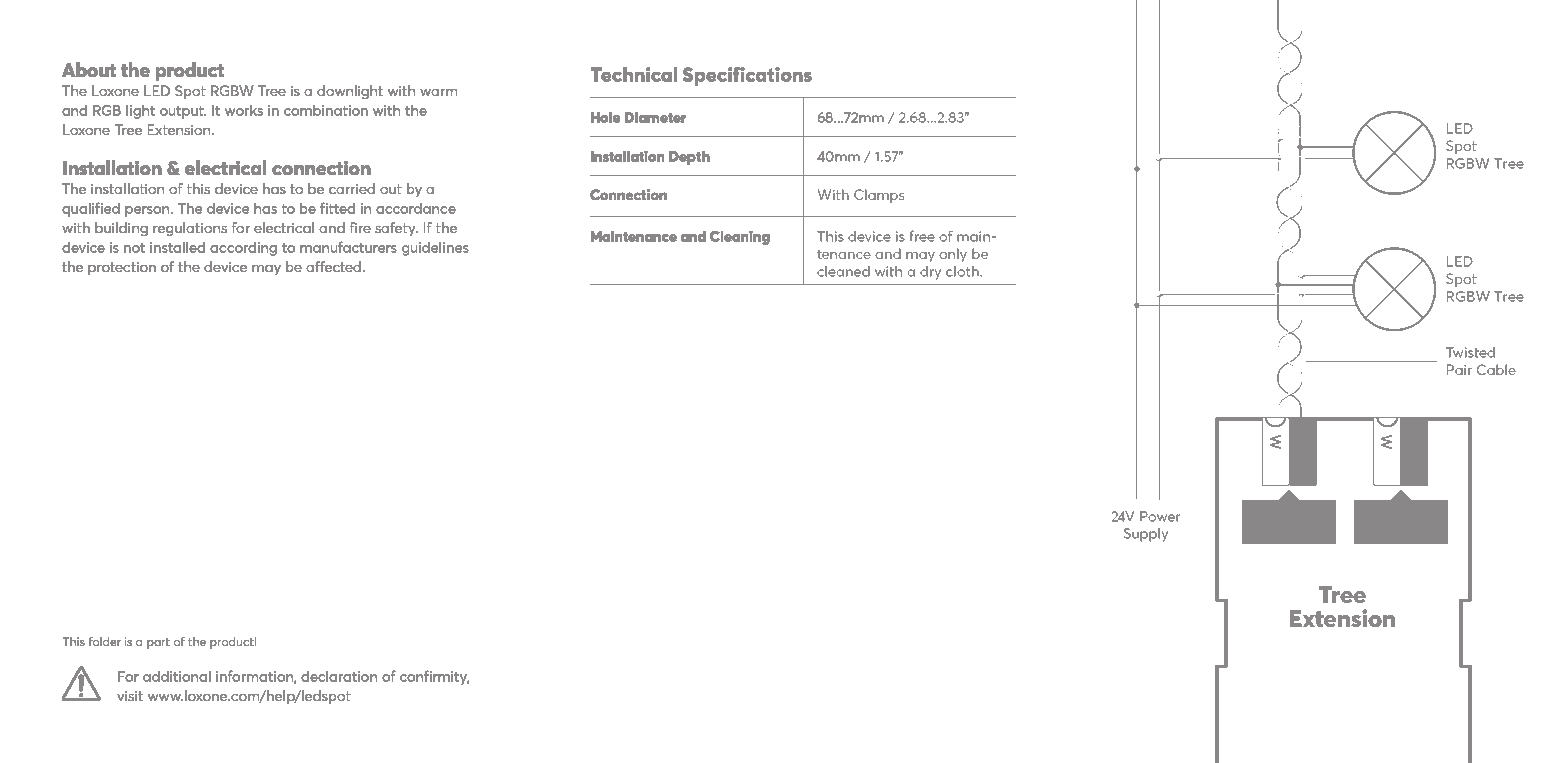  Describe the element at coordinates (879, 196) in the screenshot. I see `Clamps` at that location.
